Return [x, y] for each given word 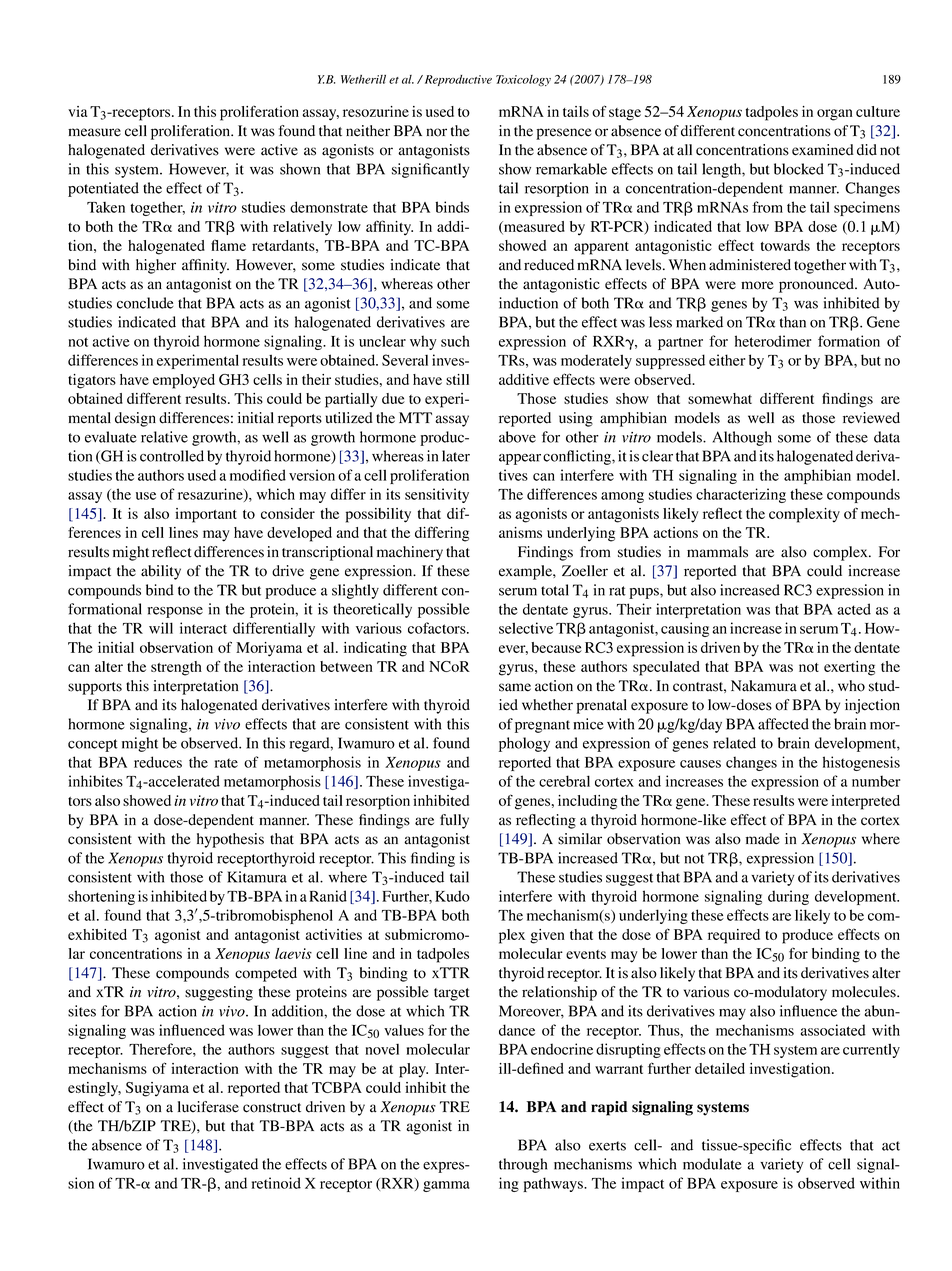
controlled [172, 456]
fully [454, 821]
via [77, 111]
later [456, 456]
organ [835, 115]
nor [436, 132]
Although [742, 438]
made [762, 839]
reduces [158, 762]
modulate [712, 1164]
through [523, 1165]
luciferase [208, 1107]
